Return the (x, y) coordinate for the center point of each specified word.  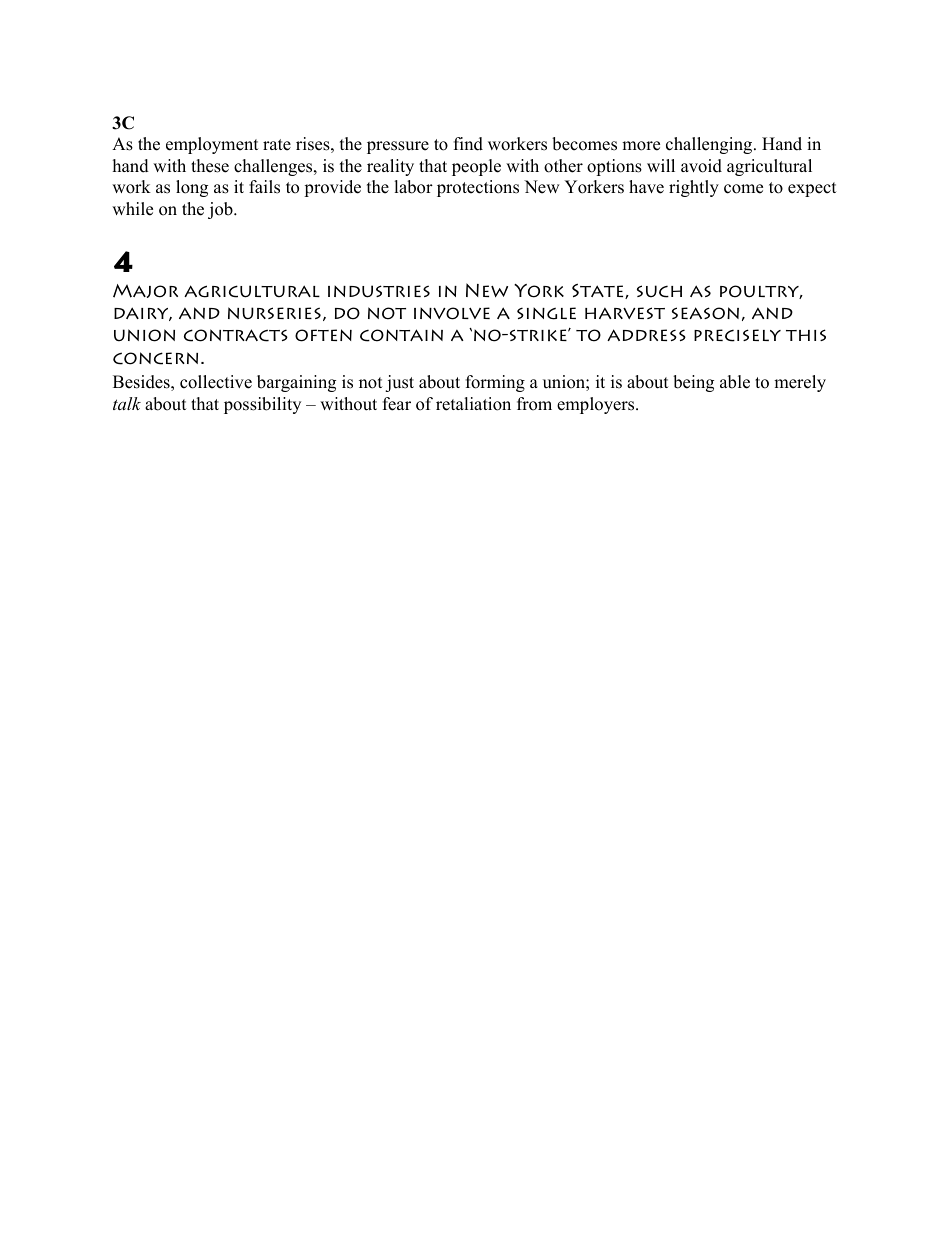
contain (401, 335)
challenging (710, 145)
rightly (694, 188)
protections (478, 188)
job (221, 210)
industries (379, 291)
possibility (262, 405)
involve (452, 313)
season (705, 313)
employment (212, 145)
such (659, 291)
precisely (737, 335)
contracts (236, 335)
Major (145, 291)
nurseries (274, 313)
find (468, 144)
